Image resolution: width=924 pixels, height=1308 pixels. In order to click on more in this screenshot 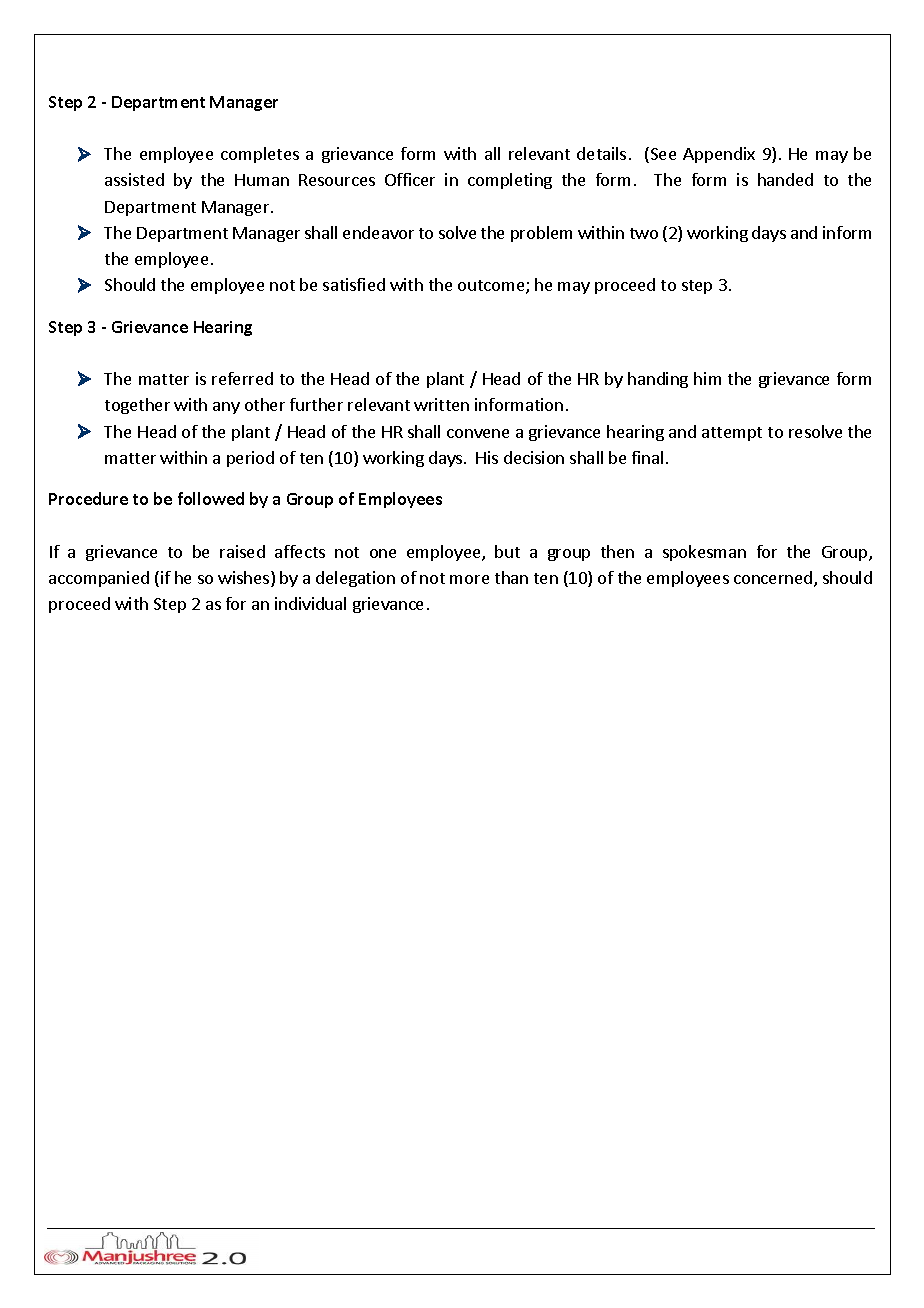, I will do `click(469, 579)`.
